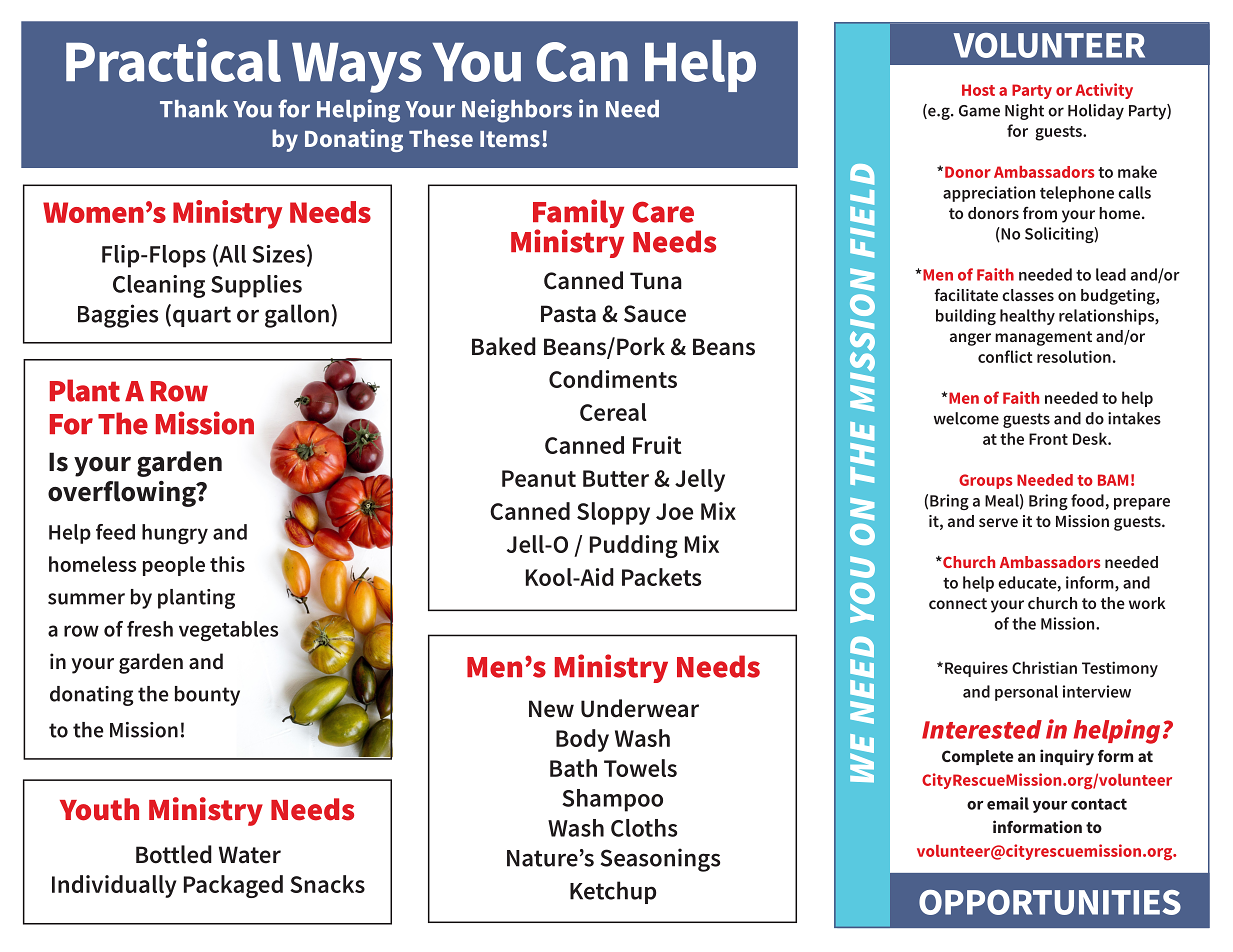  I want to click on Groups, so click(985, 481).
